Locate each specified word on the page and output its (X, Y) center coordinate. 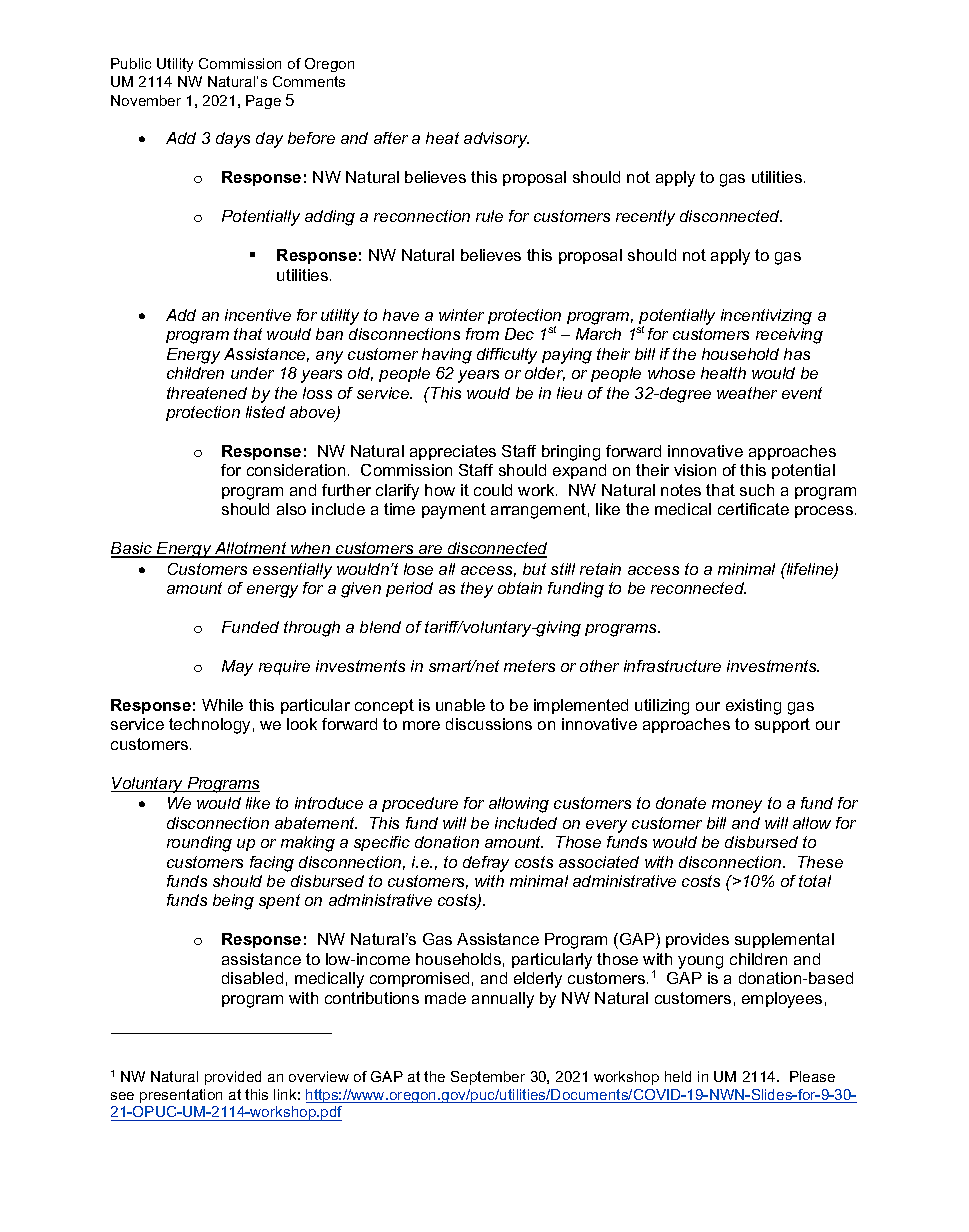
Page (263, 102)
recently (645, 218)
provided (233, 1078)
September (488, 1078)
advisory (496, 140)
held (678, 1076)
